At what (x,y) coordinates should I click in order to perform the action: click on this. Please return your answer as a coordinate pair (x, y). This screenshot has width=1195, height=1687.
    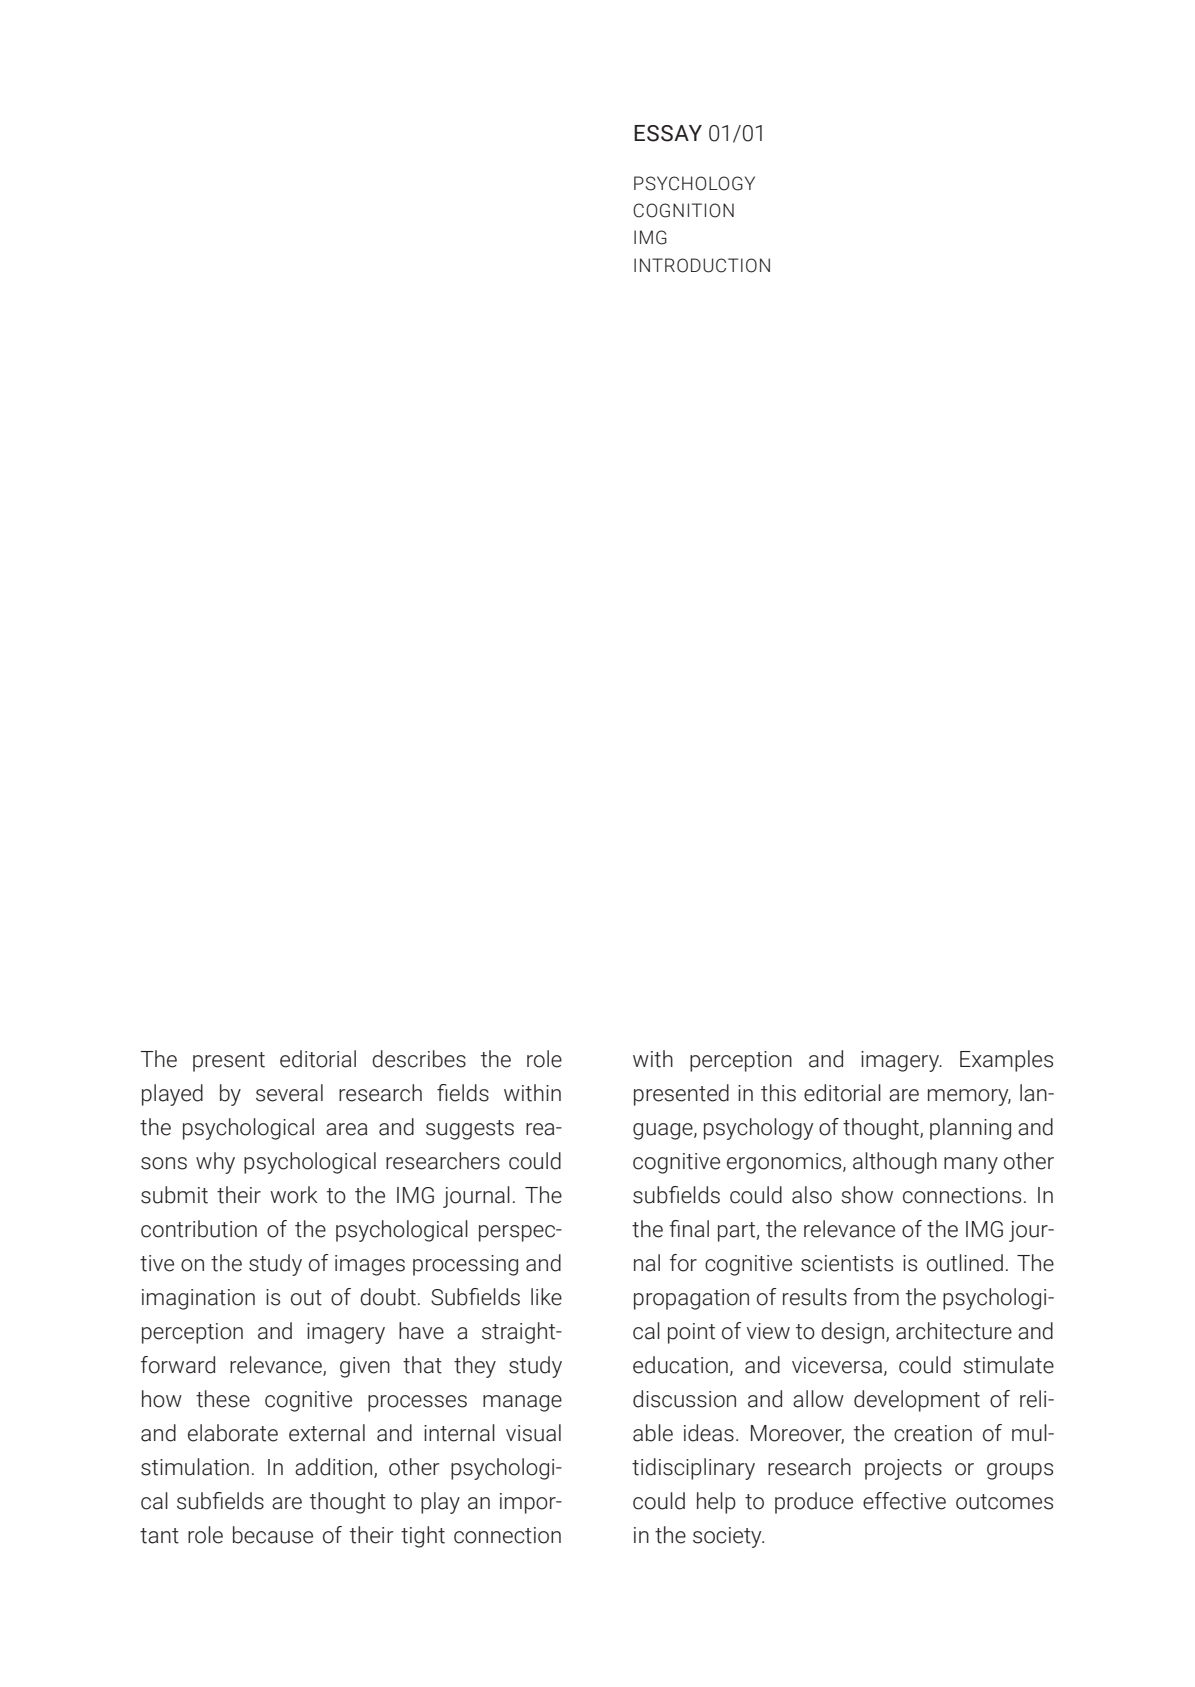
    Looking at the image, I should click on (778, 1093).
